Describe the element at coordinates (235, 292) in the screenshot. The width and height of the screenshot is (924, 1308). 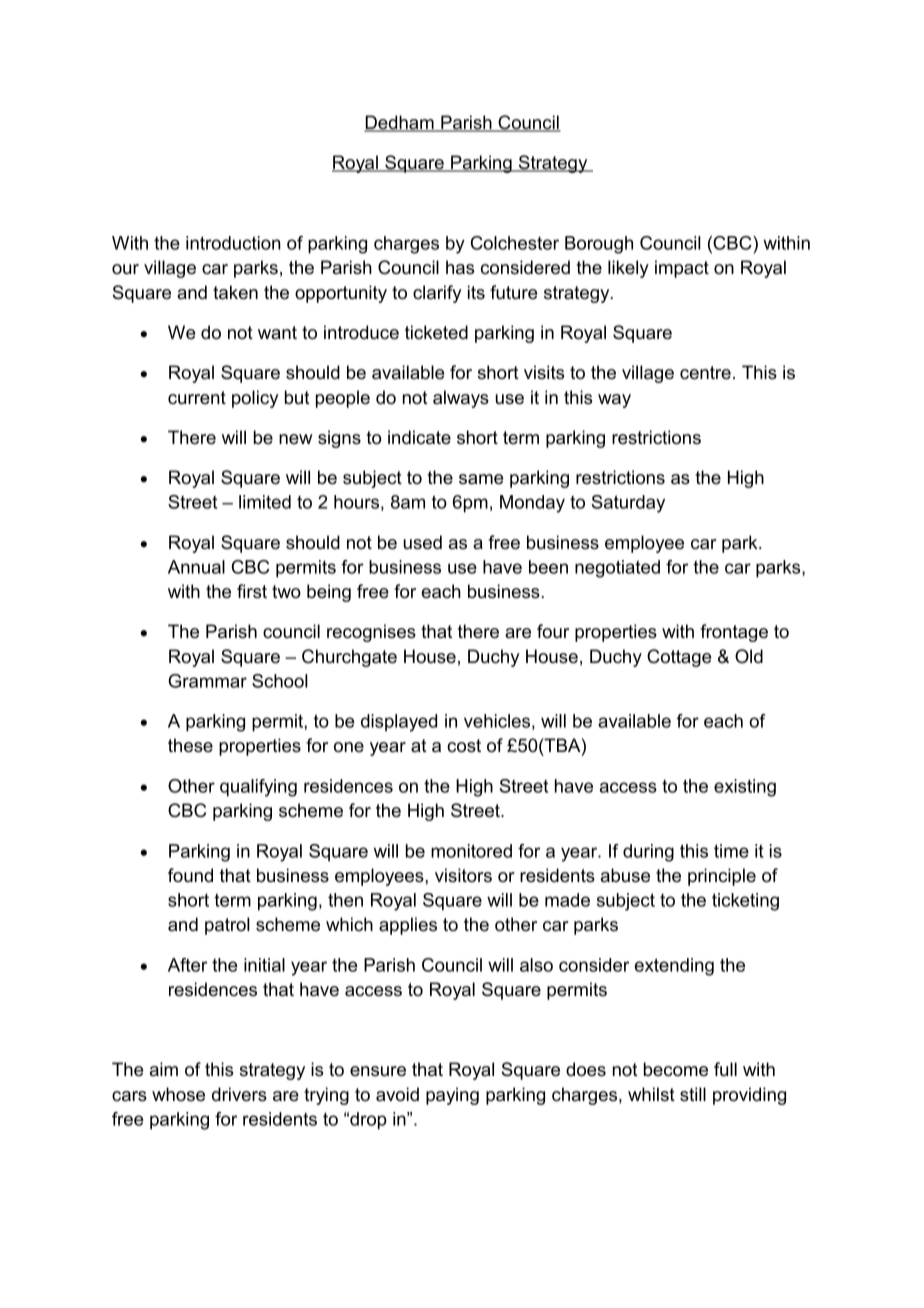
I see `taken` at that location.
